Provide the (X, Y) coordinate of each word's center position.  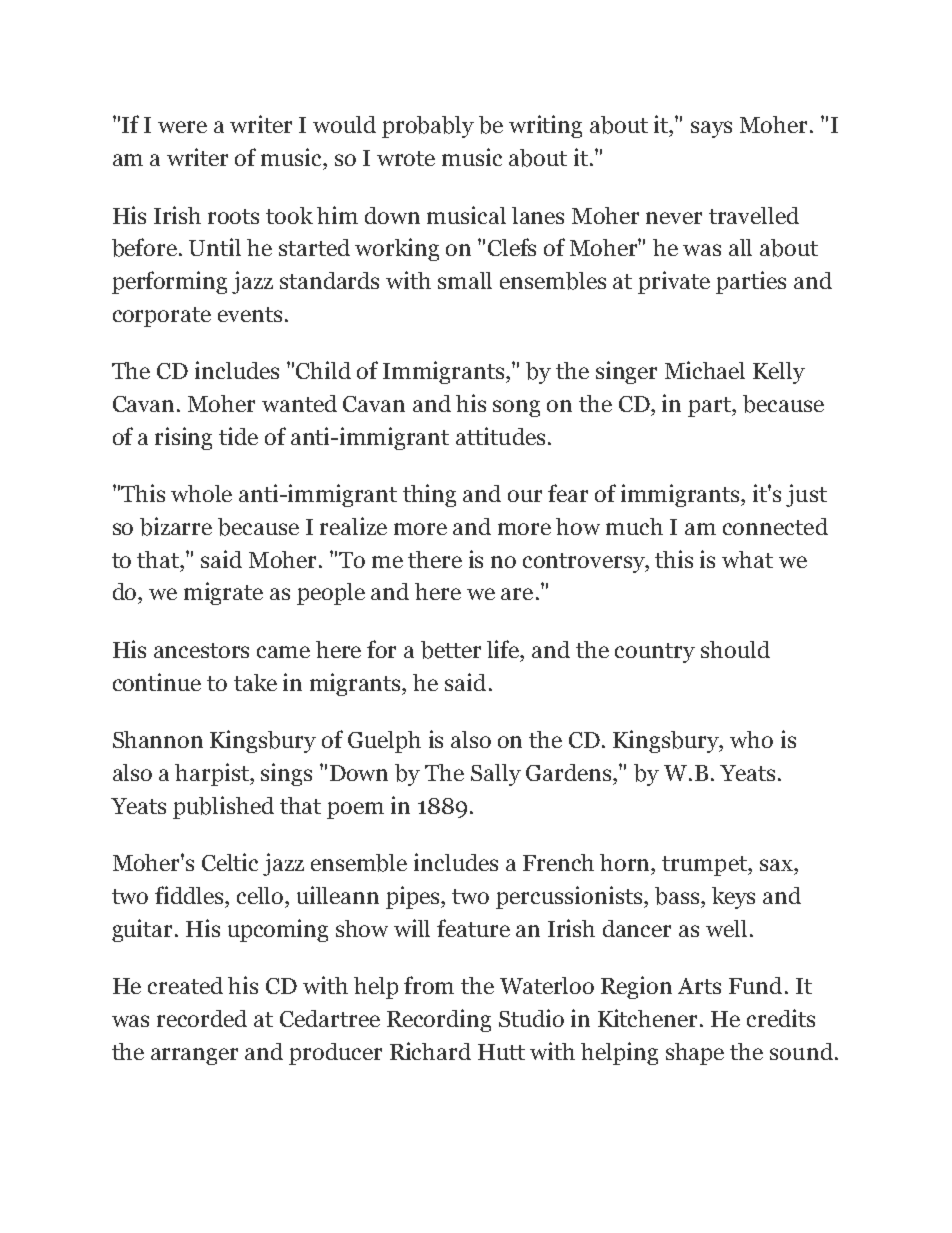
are (517, 594)
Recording (439, 1020)
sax (777, 865)
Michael (705, 370)
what (747, 559)
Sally (496, 775)
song (516, 408)
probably (428, 127)
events (250, 314)
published (223, 807)
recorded (202, 1018)
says (711, 129)
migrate (223, 593)
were (182, 127)
